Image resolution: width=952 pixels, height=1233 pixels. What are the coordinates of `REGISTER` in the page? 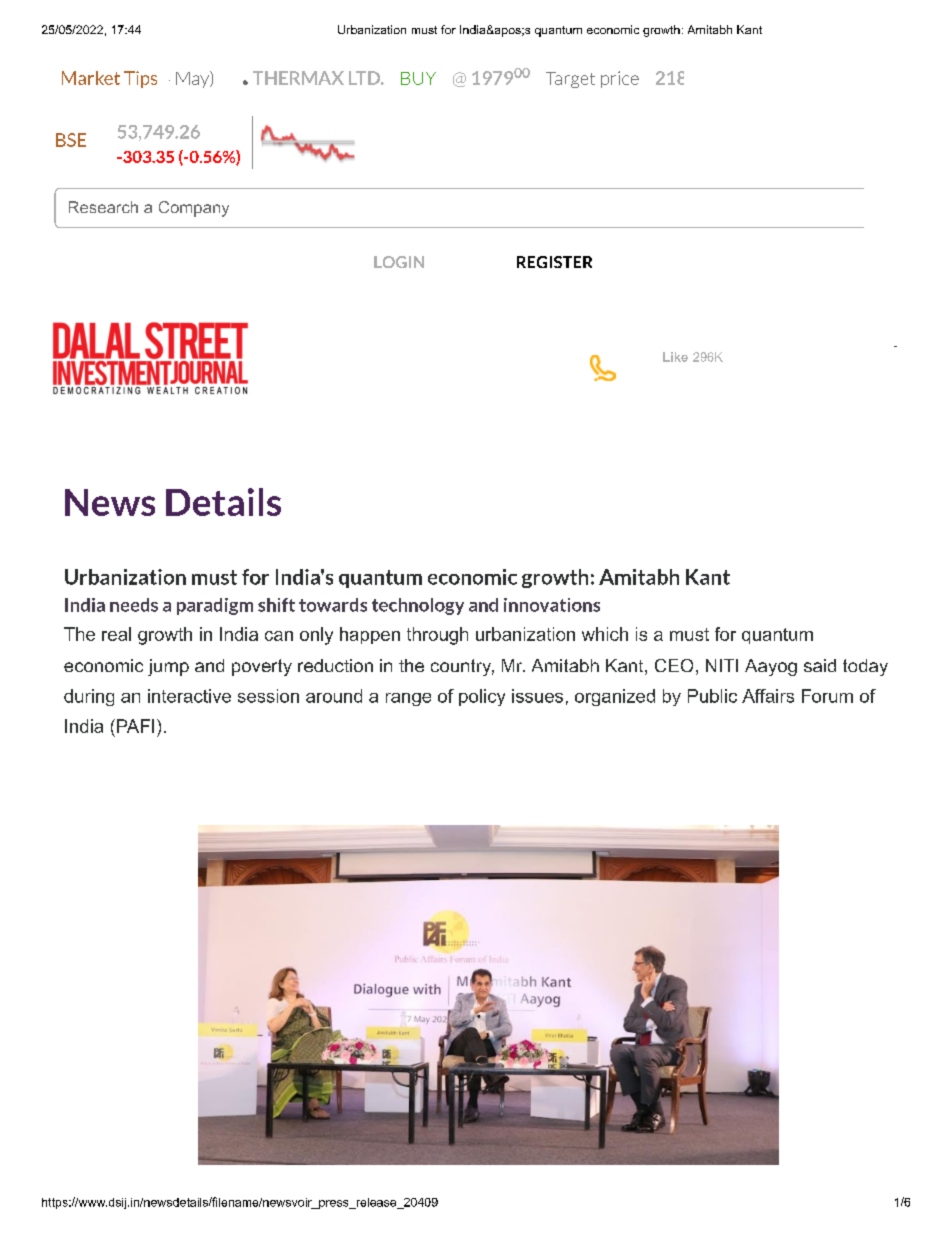 It's located at (554, 262).
